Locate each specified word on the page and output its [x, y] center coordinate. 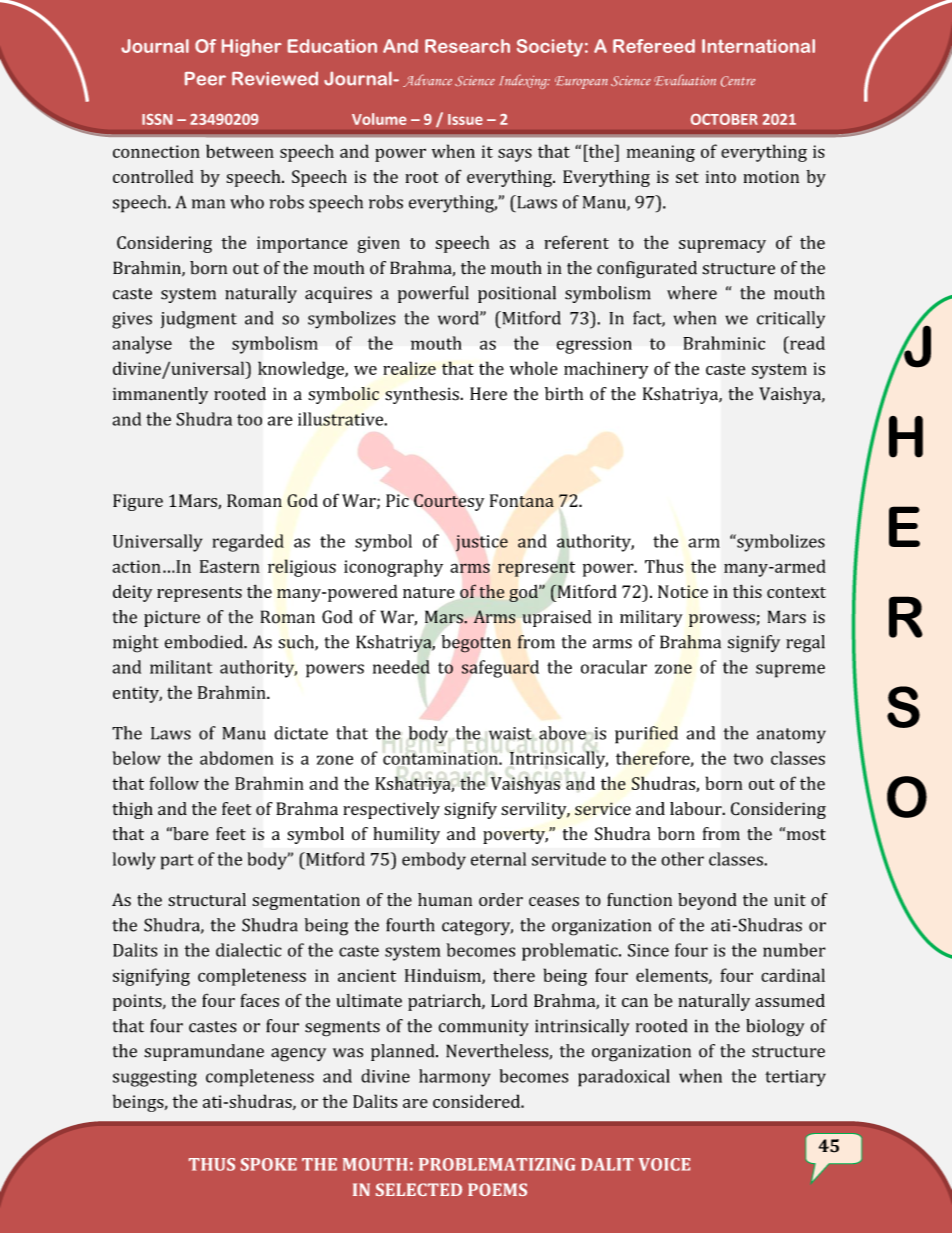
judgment [199, 320]
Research [467, 46]
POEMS [497, 1189]
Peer [205, 79]
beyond [707, 901]
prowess [722, 620]
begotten [476, 644]
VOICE [664, 1164]
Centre [738, 81]
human [445, 899]
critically [791, 320]
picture [172, 618]
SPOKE [269, 1164]
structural [207, 900]
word [459, 318]
